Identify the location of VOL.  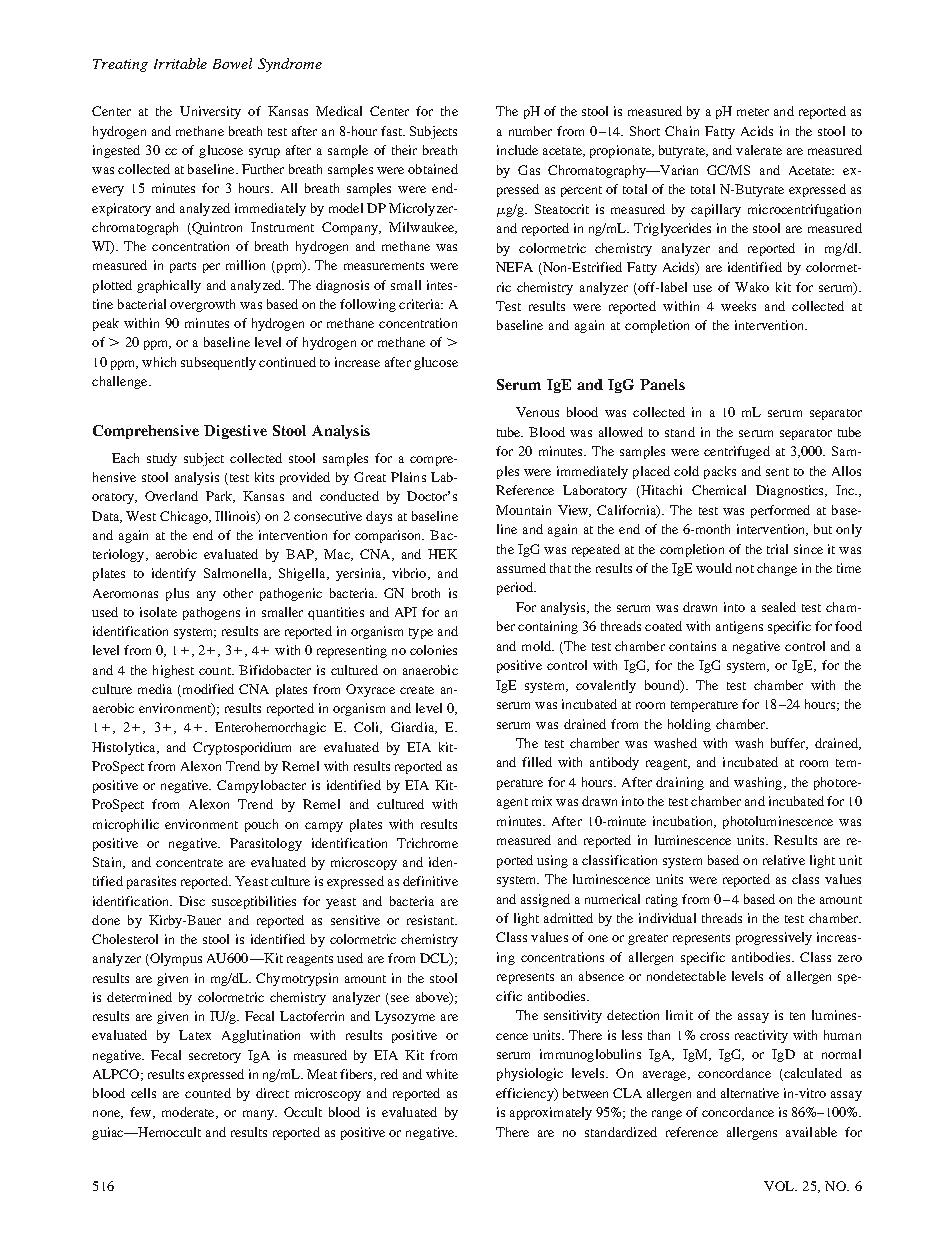
(780, 1186).
